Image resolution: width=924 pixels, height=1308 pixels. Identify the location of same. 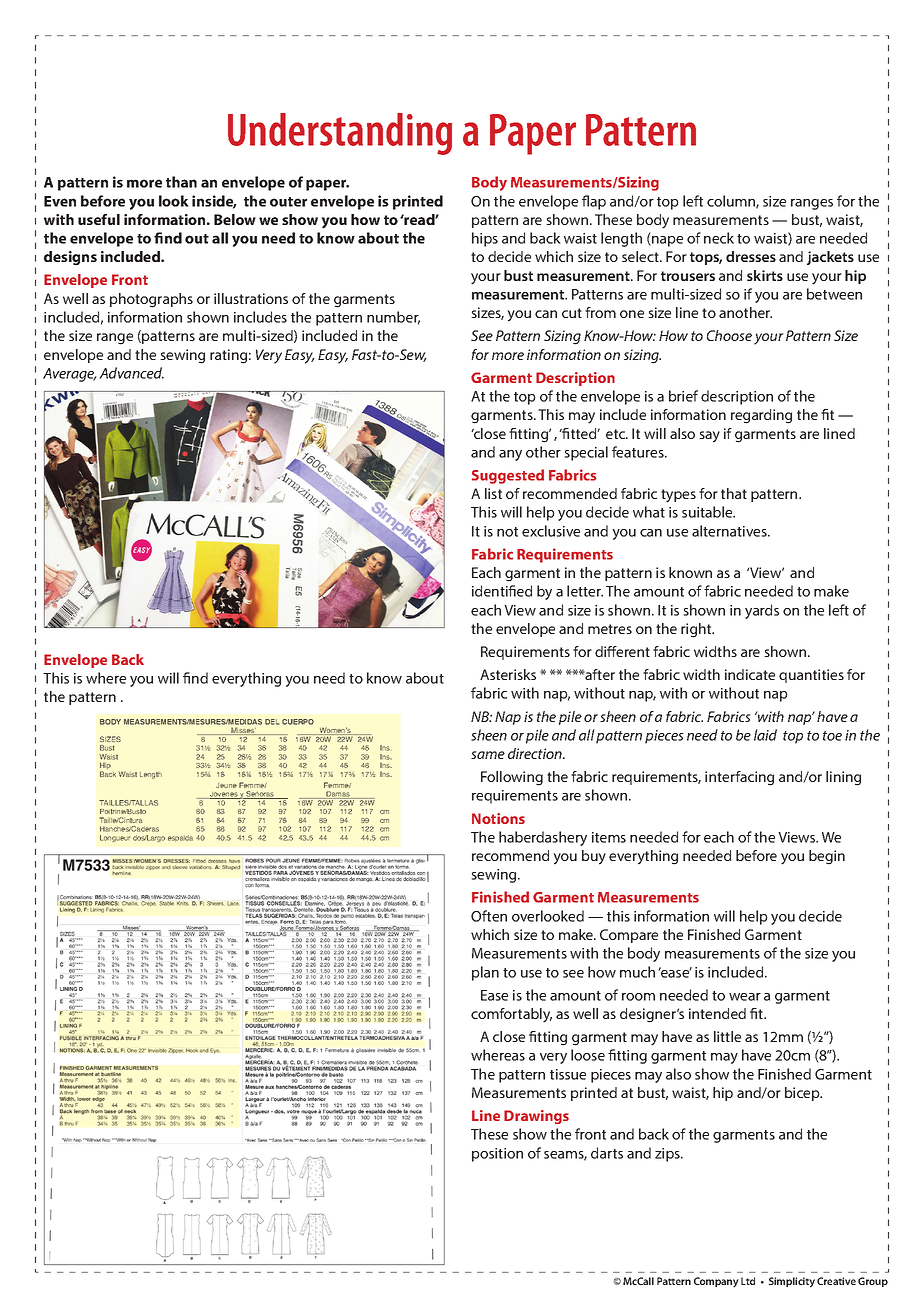
(488, 755).
